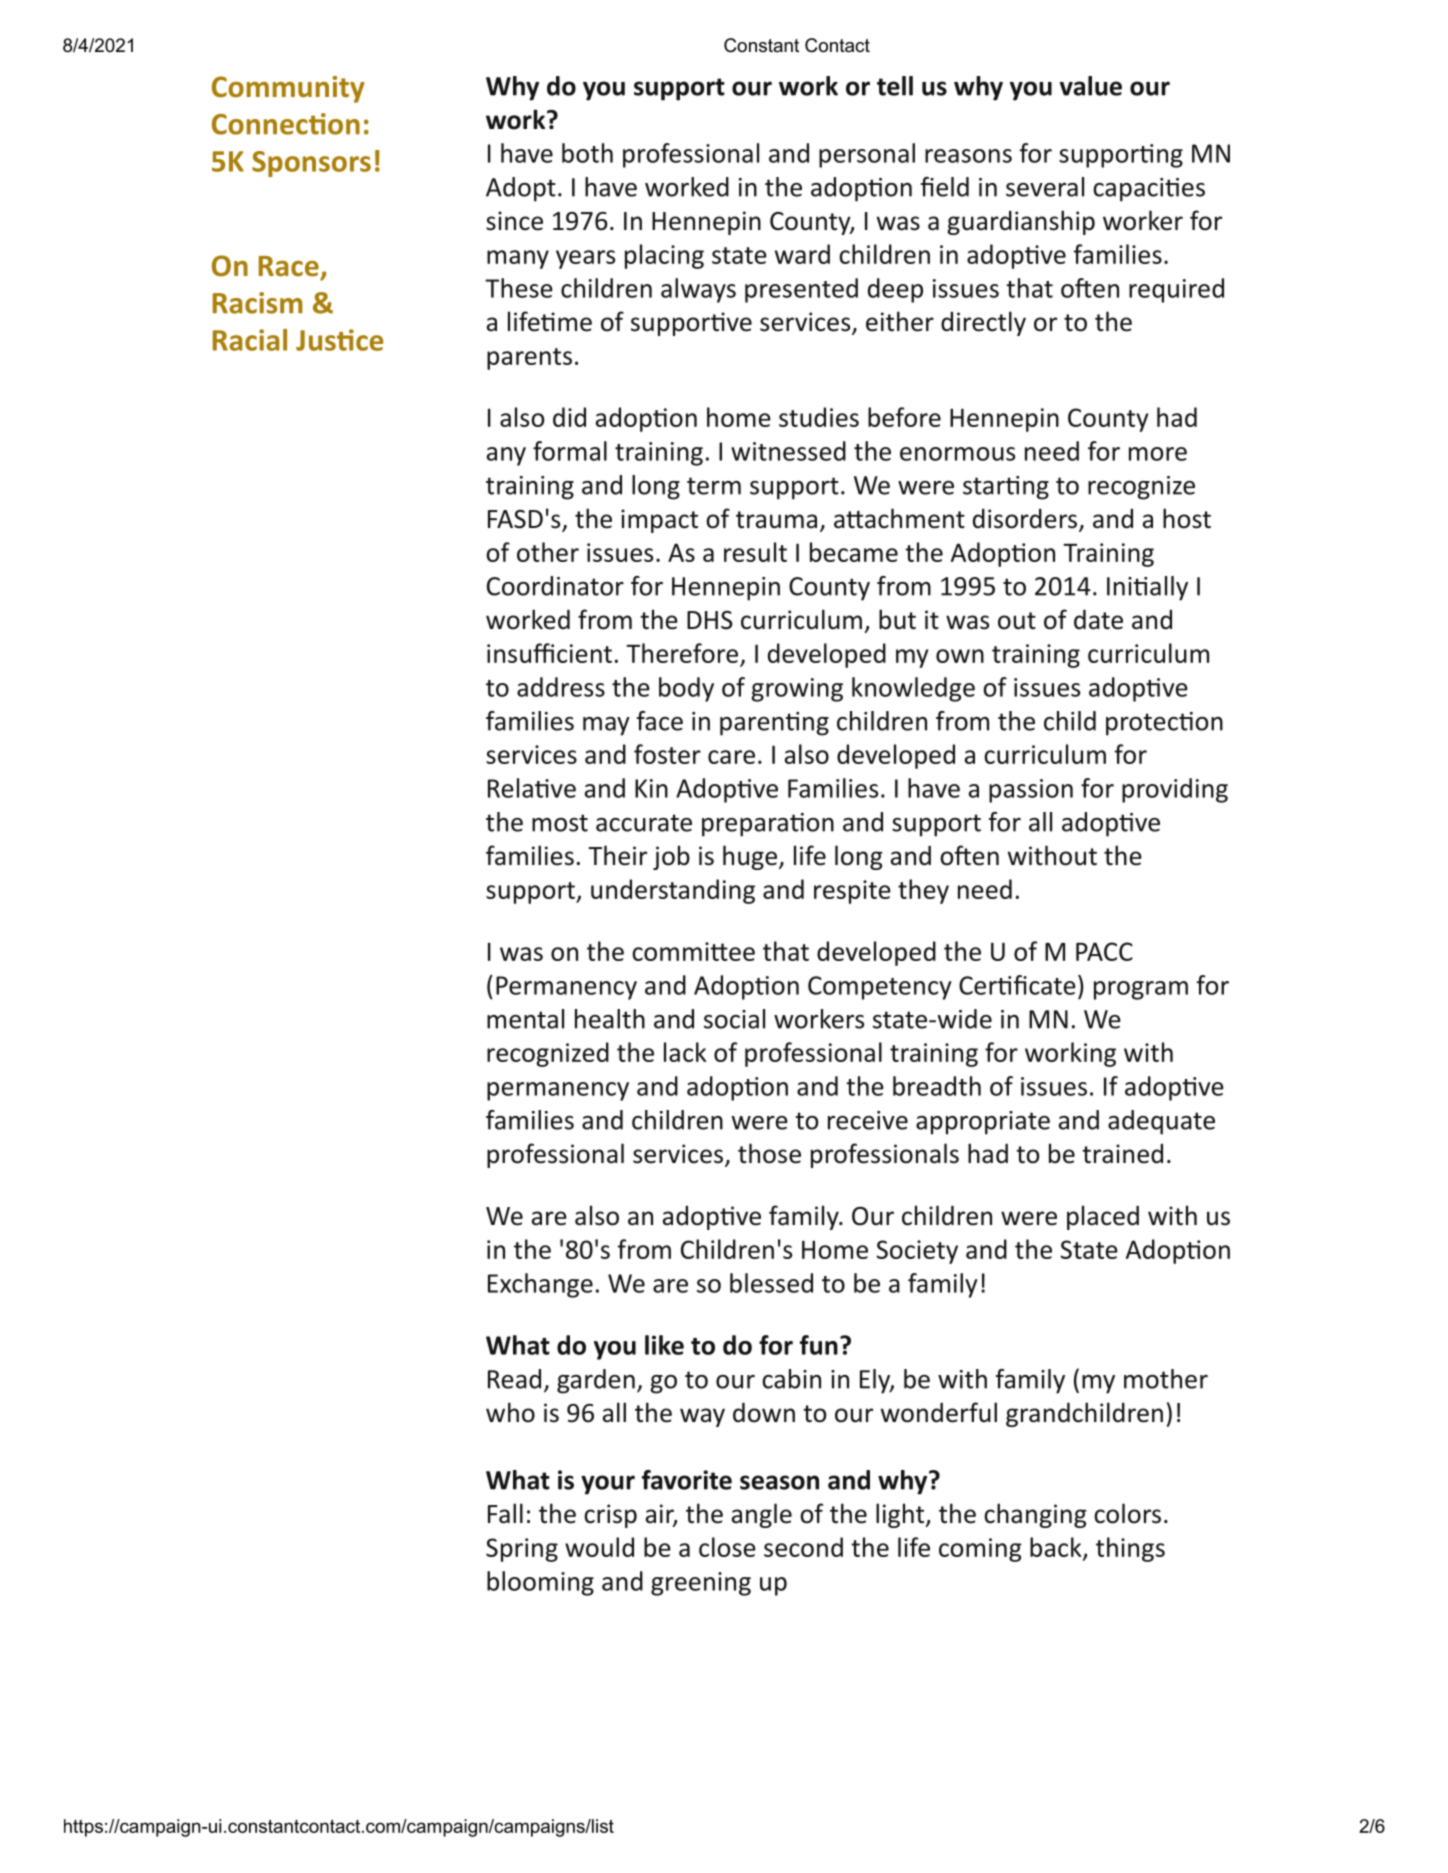 Image resolution: width=1448 pixels, height=1873 pixels. What do you see at coordinates (311, 164) in the page?
I see `Sponsors` at bounding box center [311, 164].
